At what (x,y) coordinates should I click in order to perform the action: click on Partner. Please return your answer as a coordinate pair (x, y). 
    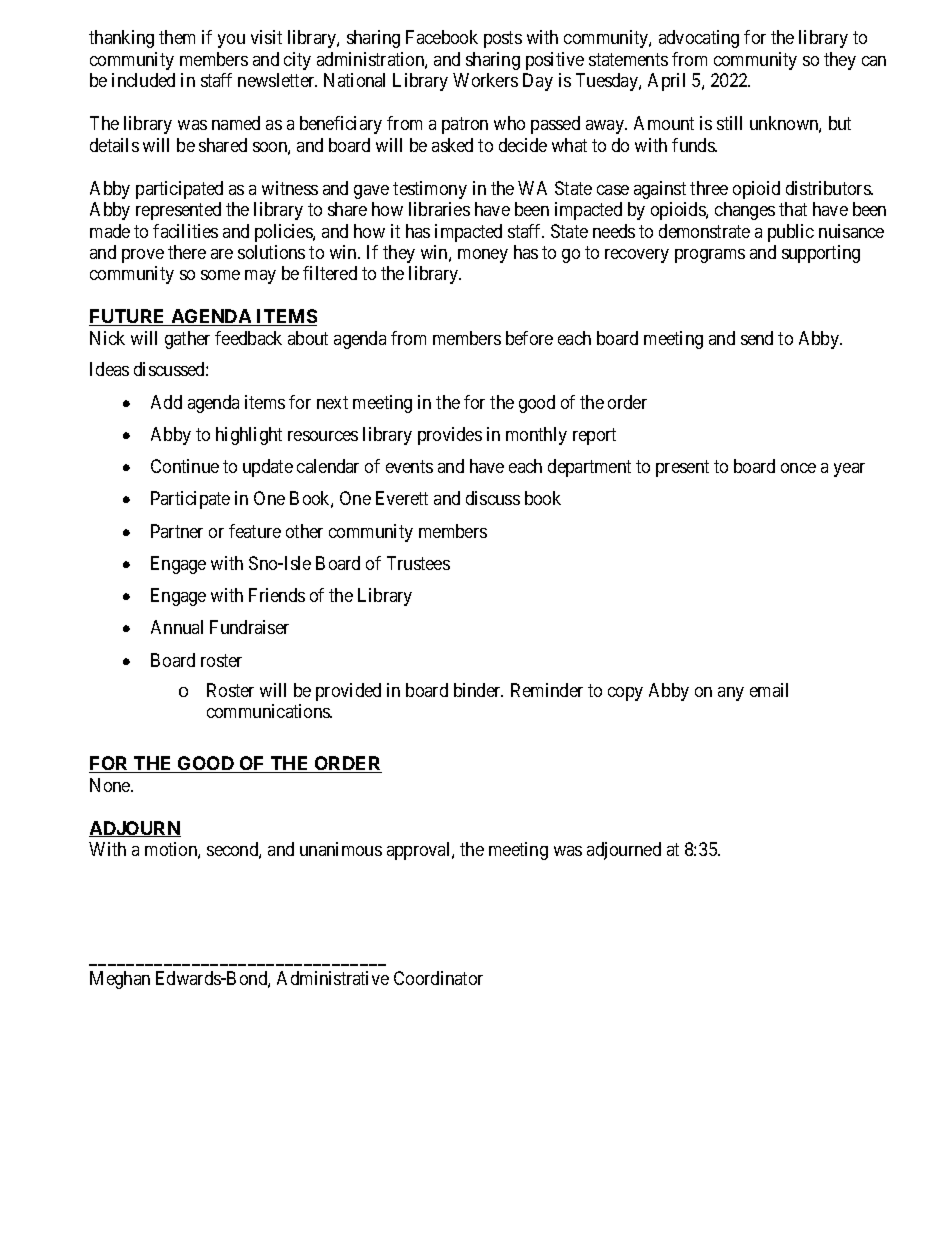
    Looking at the image, I should click on (177, 531).
